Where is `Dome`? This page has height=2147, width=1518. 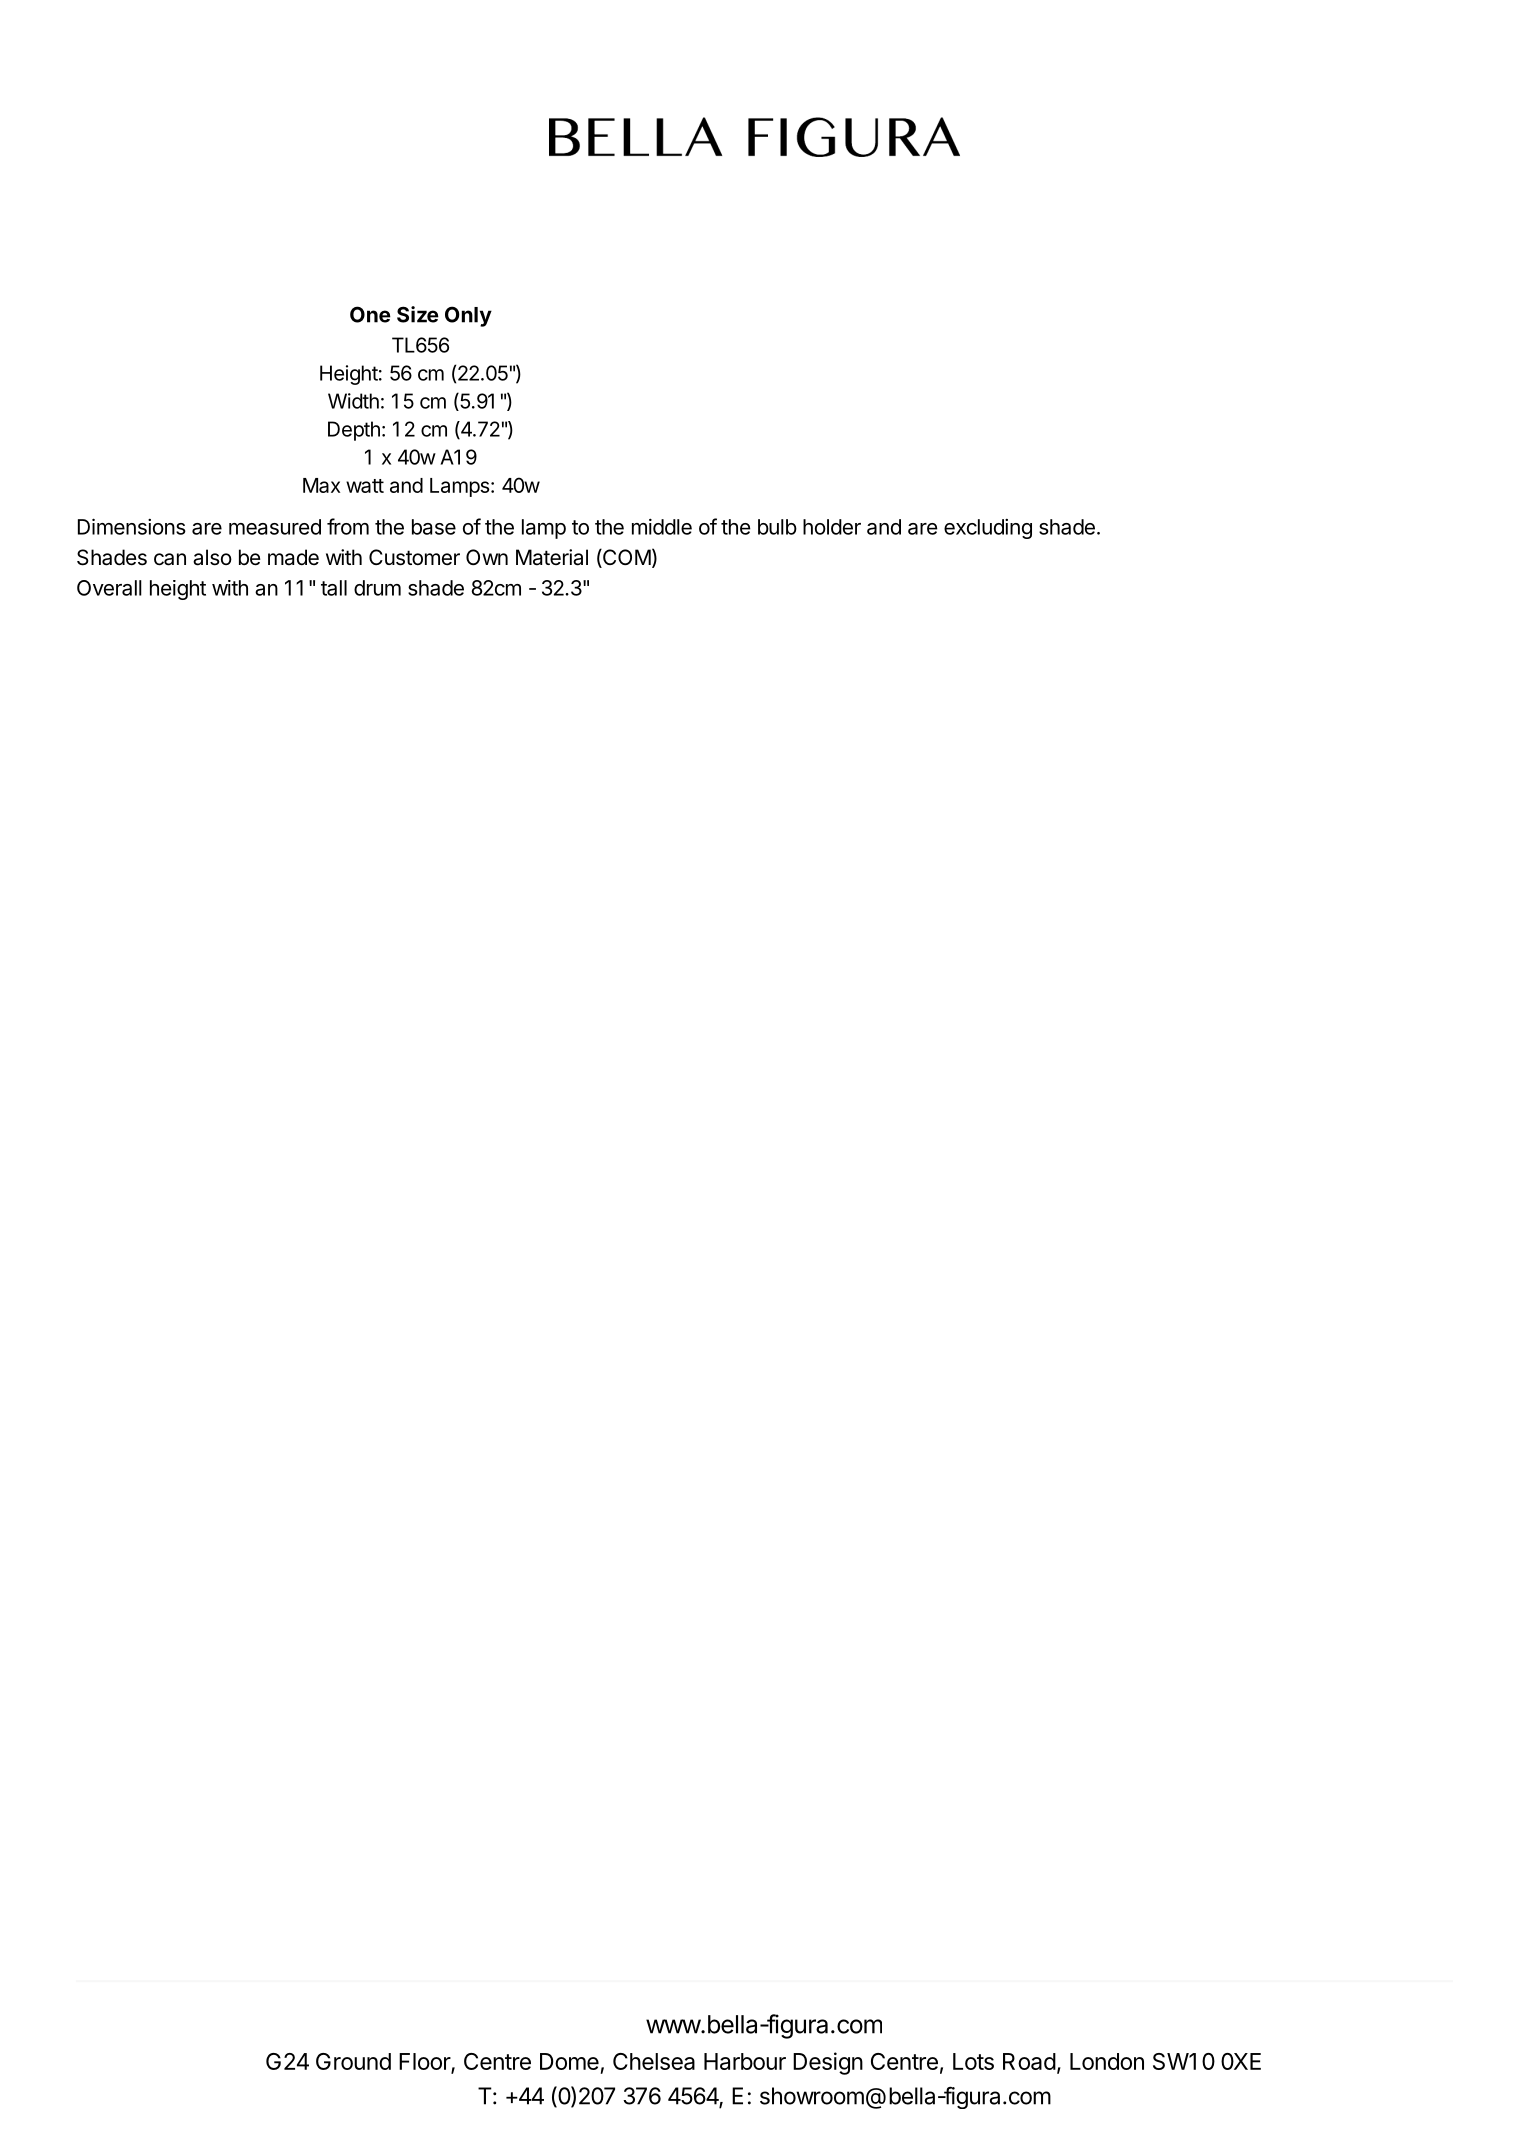
Dome is located at coordinates (569, 2061).
